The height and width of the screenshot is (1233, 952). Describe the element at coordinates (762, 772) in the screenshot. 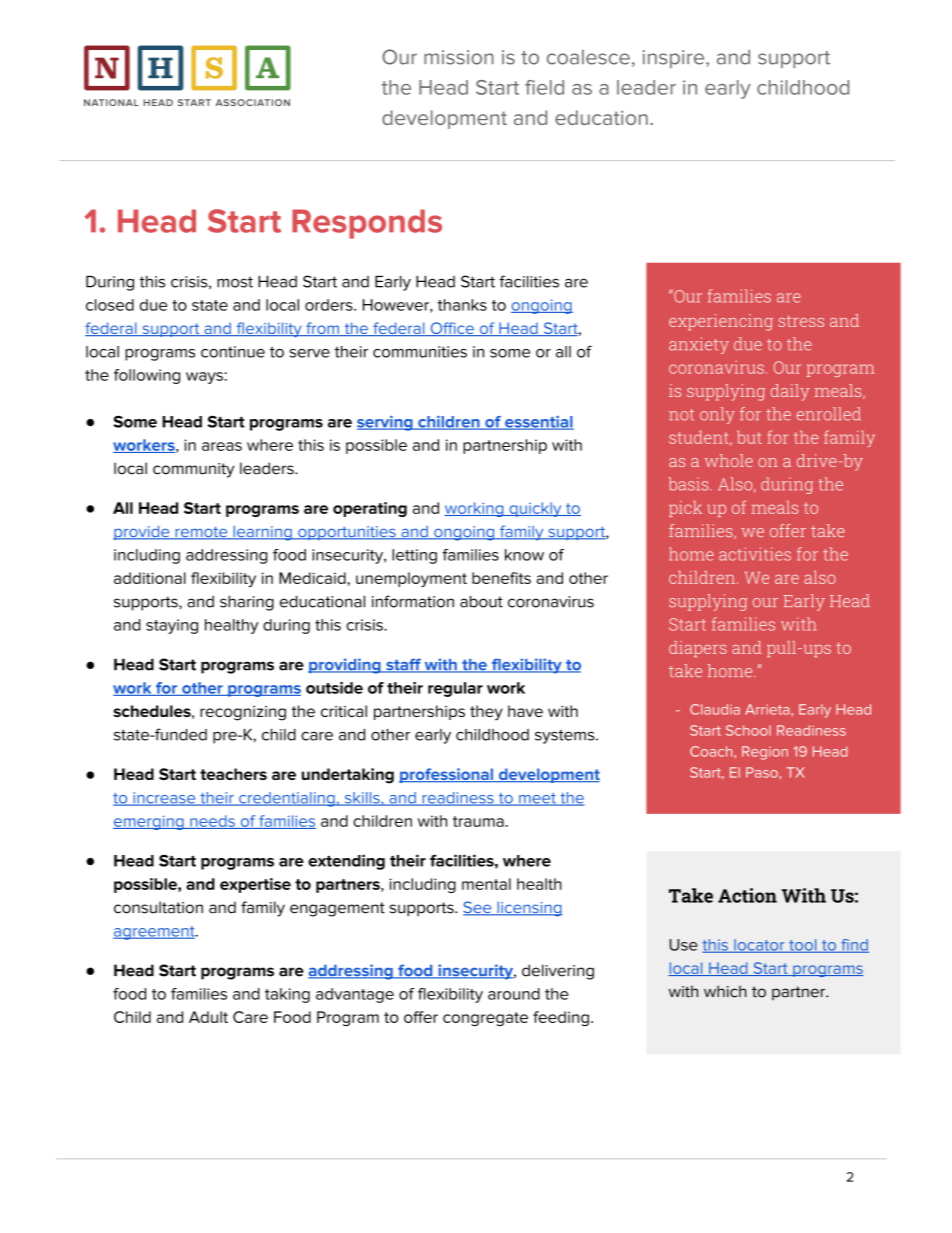

I see `Paso` at that location.
